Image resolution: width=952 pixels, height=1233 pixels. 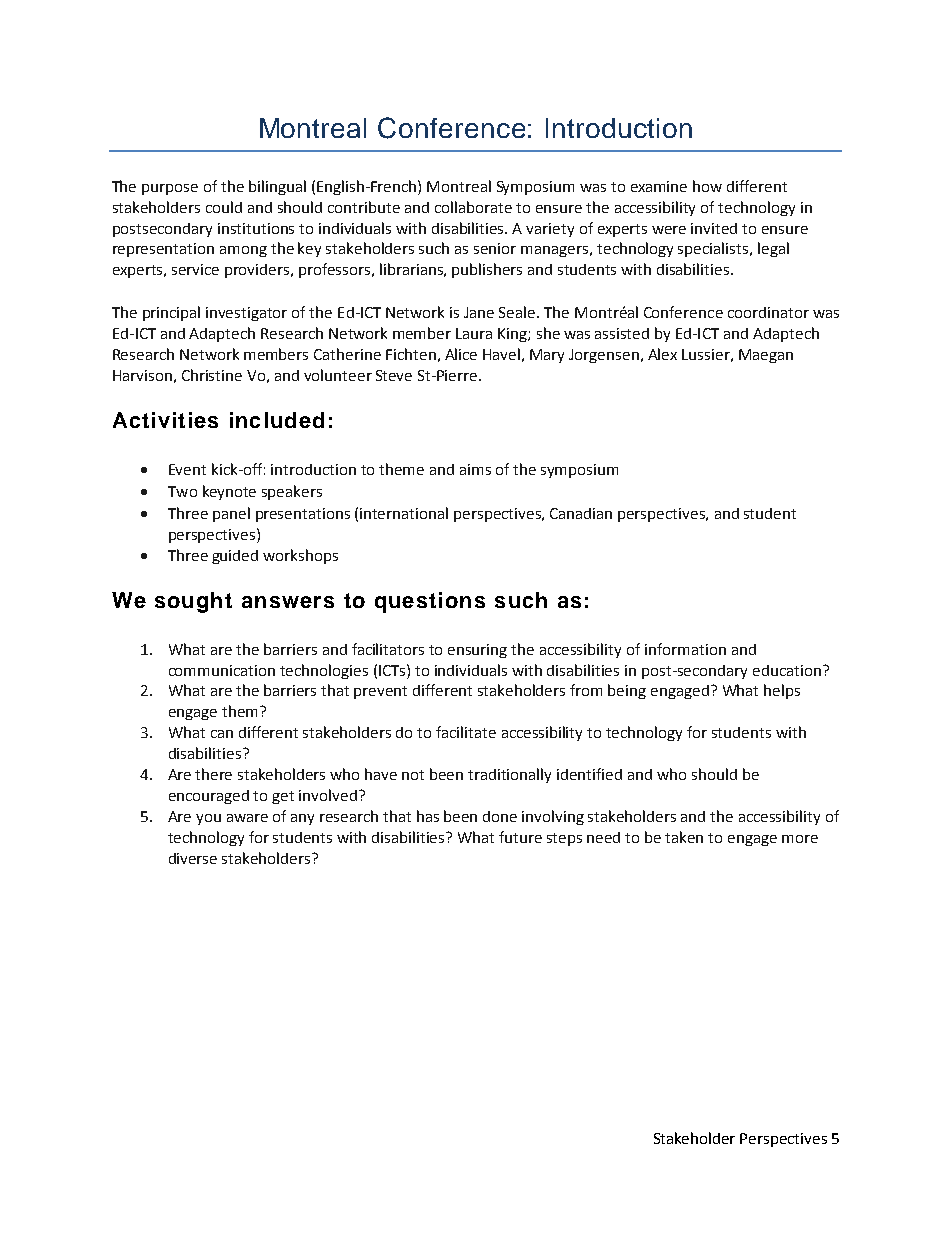 I want to click on information, so click(x=685, y=649).
